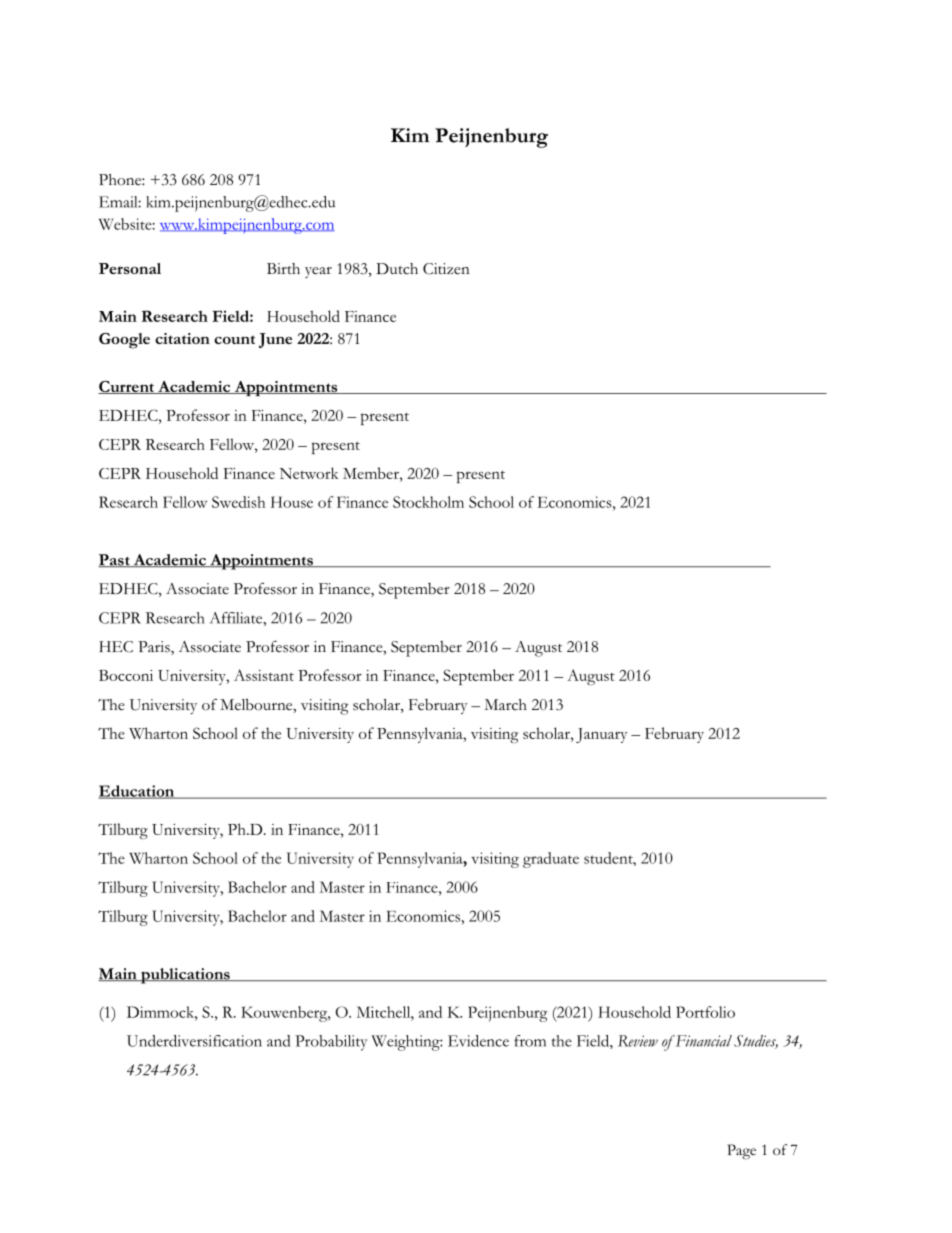 Image resolution: width=952 pixels, height=1233 pixels. I want to click on Education, so click(137, 792).
